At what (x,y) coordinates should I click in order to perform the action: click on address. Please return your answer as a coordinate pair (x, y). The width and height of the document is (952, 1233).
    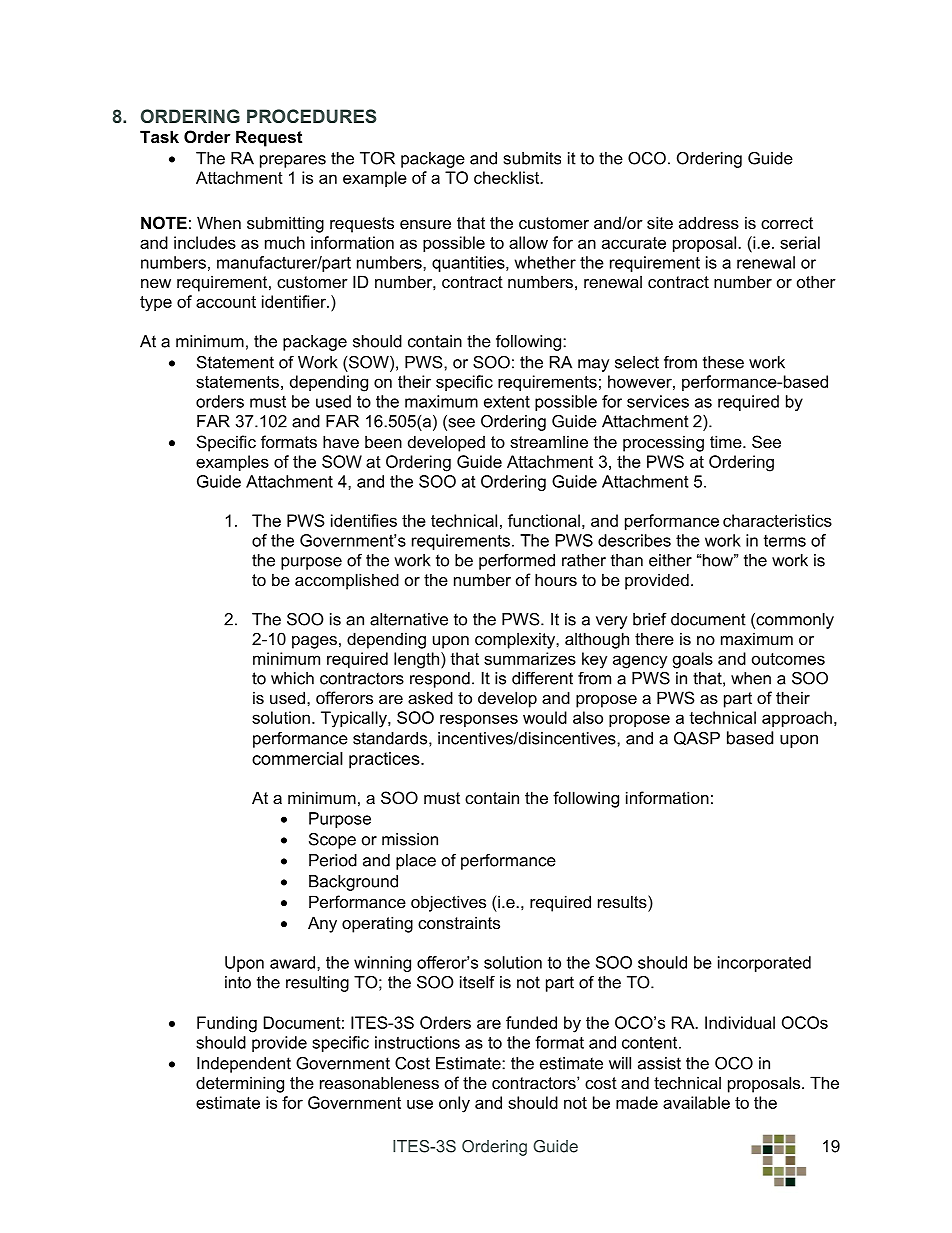
    Looking at the image, I should click on (709, 222).
